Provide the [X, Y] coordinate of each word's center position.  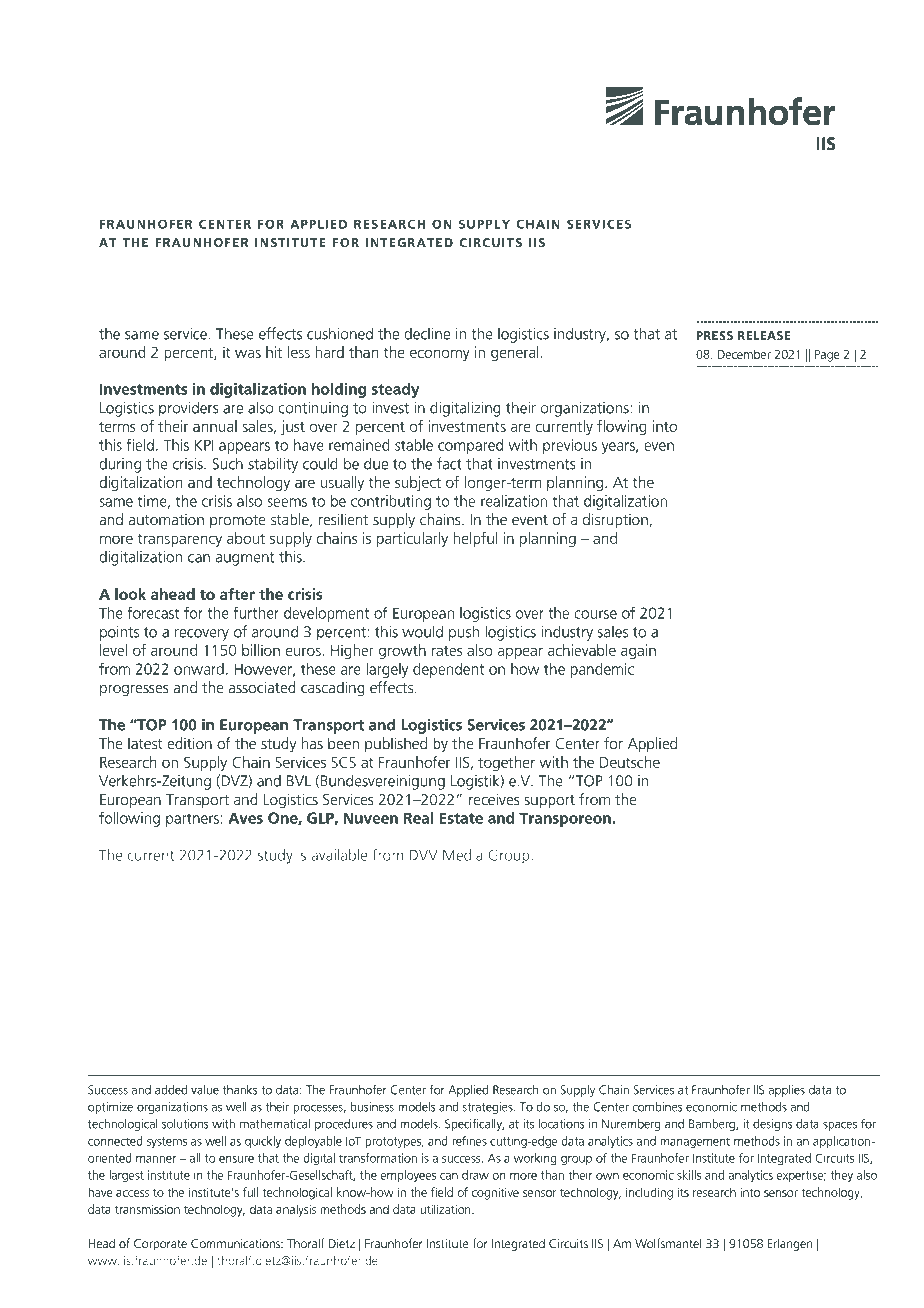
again [638, 651]
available [339, 856]
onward [199, 669]
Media [463, 856]
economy [440, 355]
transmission [147, 1209]
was [248, 353]
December [744, 354]
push [464, 633]
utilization [446, 1209]
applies [786, 1091]
